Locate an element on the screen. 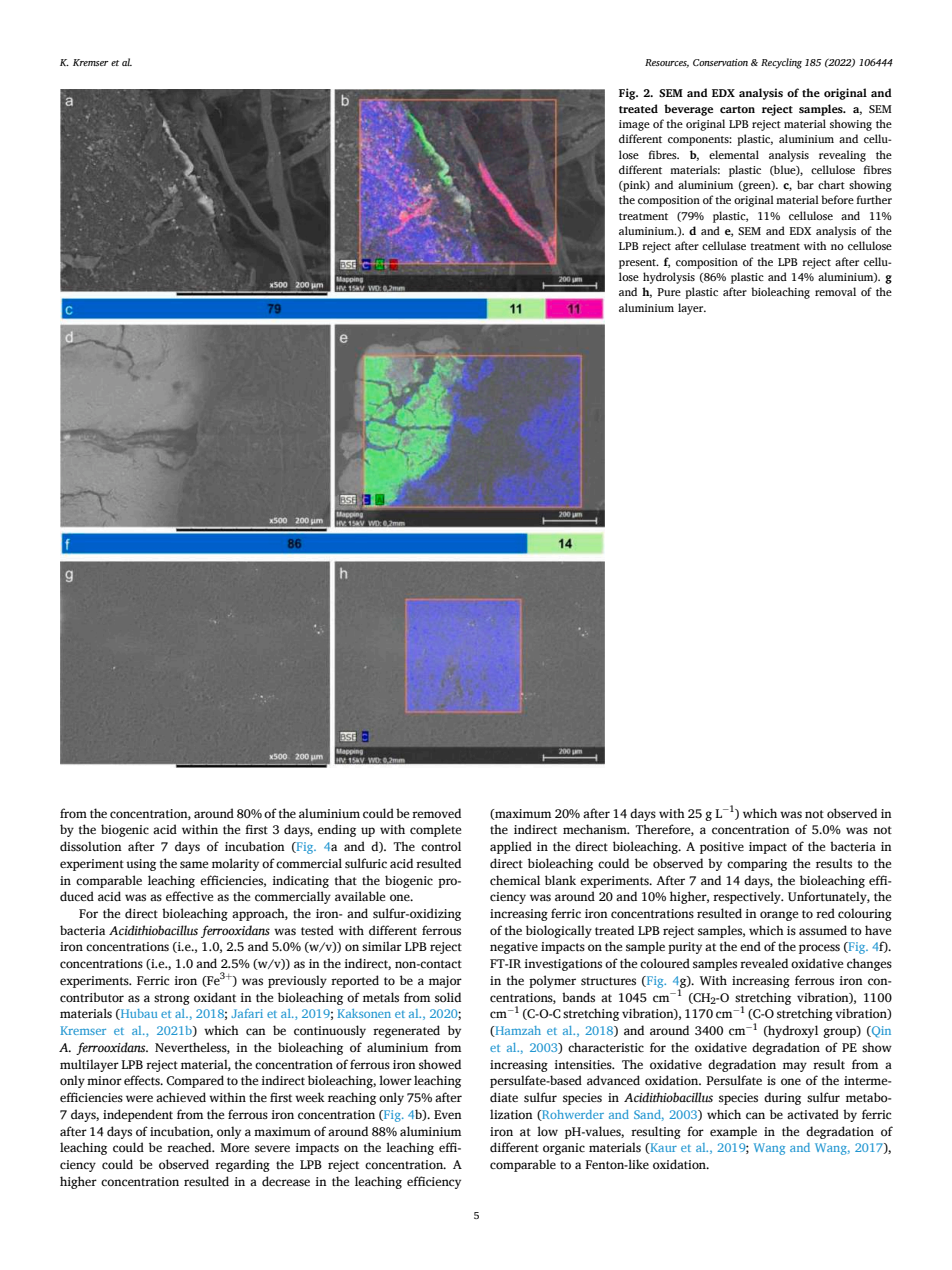  beverage is located at coordinates (688, 110).
